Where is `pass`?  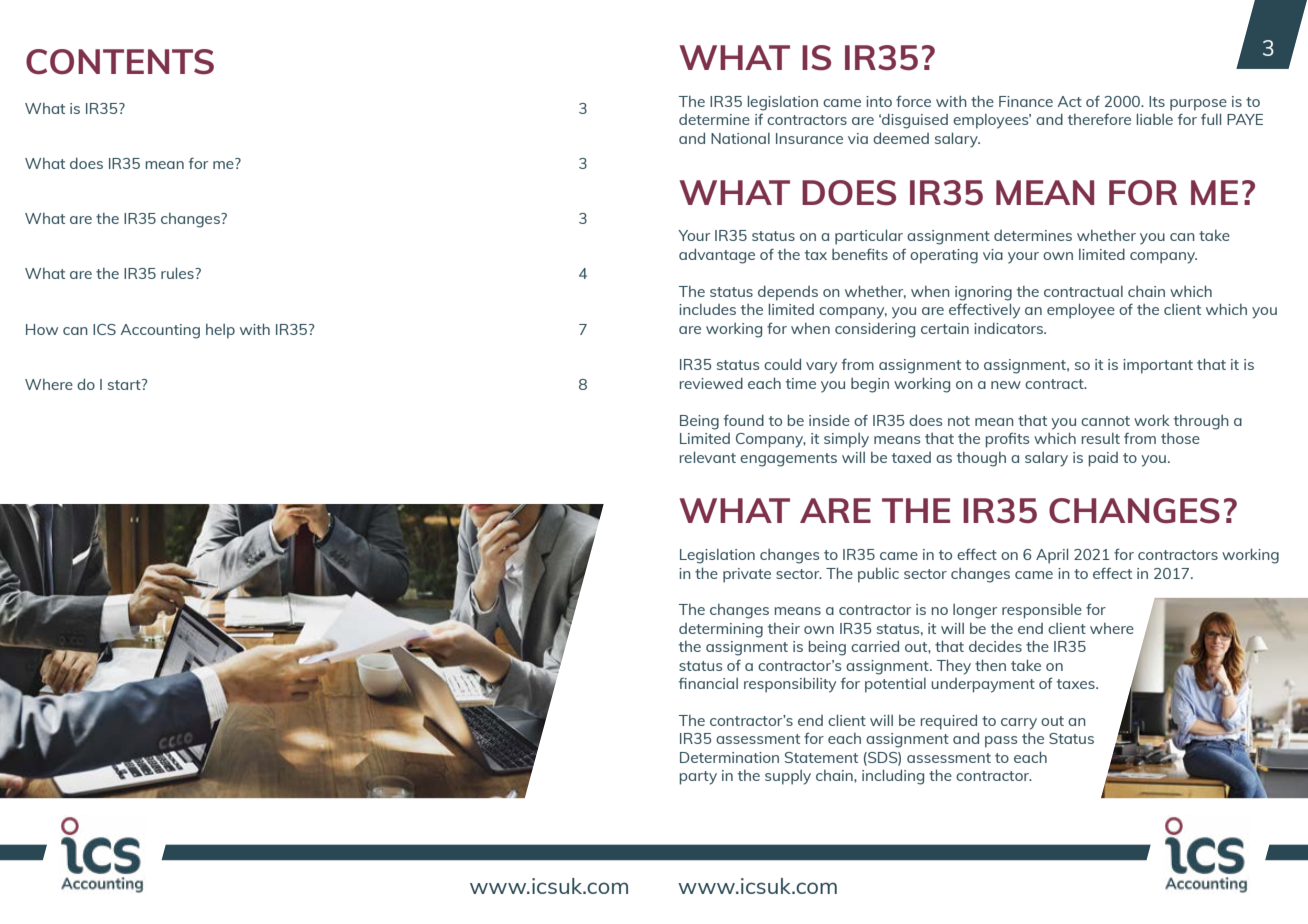 pass is located at coordinates (1001, 742).
